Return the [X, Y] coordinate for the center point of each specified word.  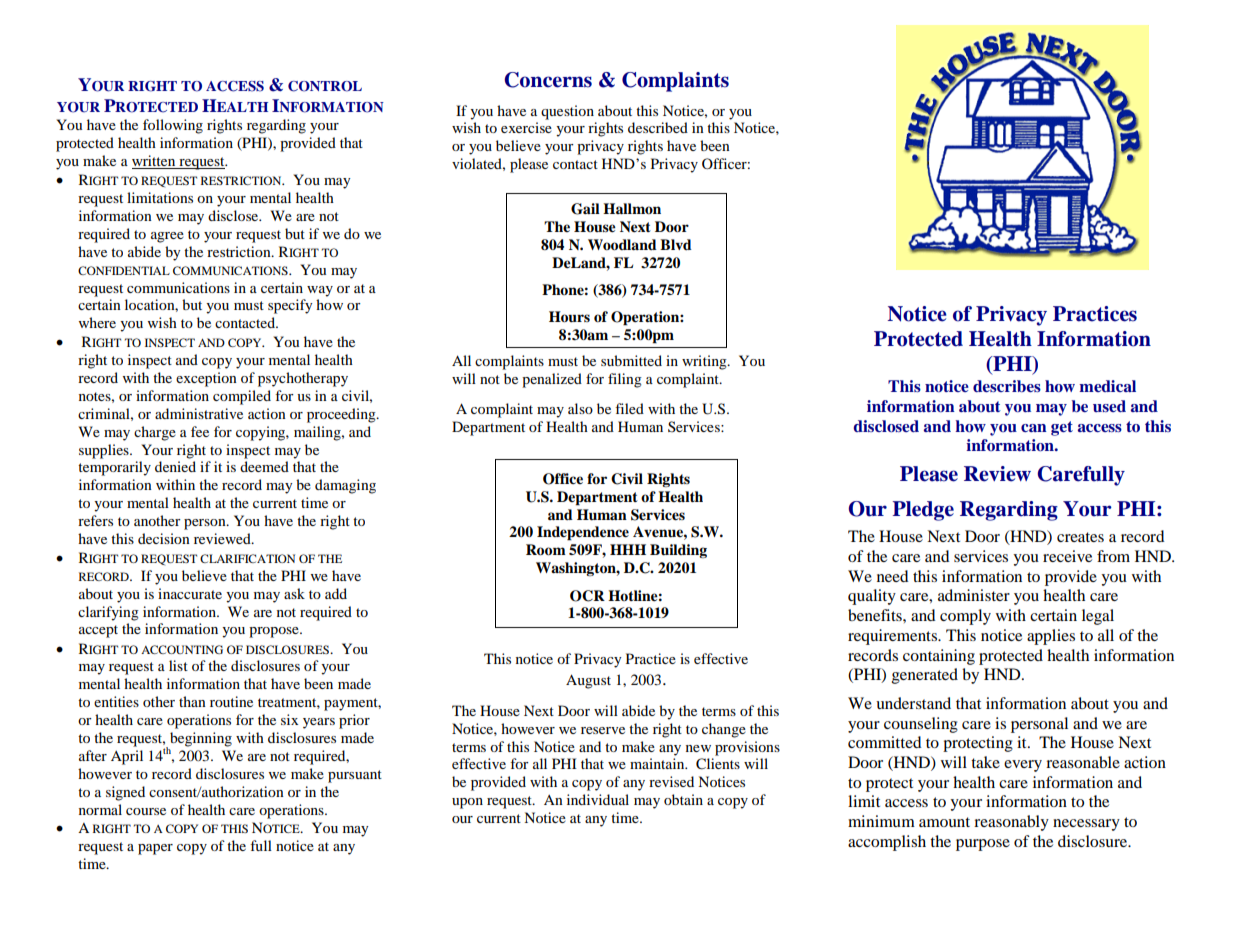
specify [290, 306]
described [658, 127]
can [1034, 428]
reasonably [1011, 823]
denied [175, 466]
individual [598, 799]
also [580, 408]
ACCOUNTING [182, 649]
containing [939, 657]
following [173, 126]
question [567, 112]
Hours [569, 317]
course [146, 811]
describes [1007, 386]
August [588, 681]
